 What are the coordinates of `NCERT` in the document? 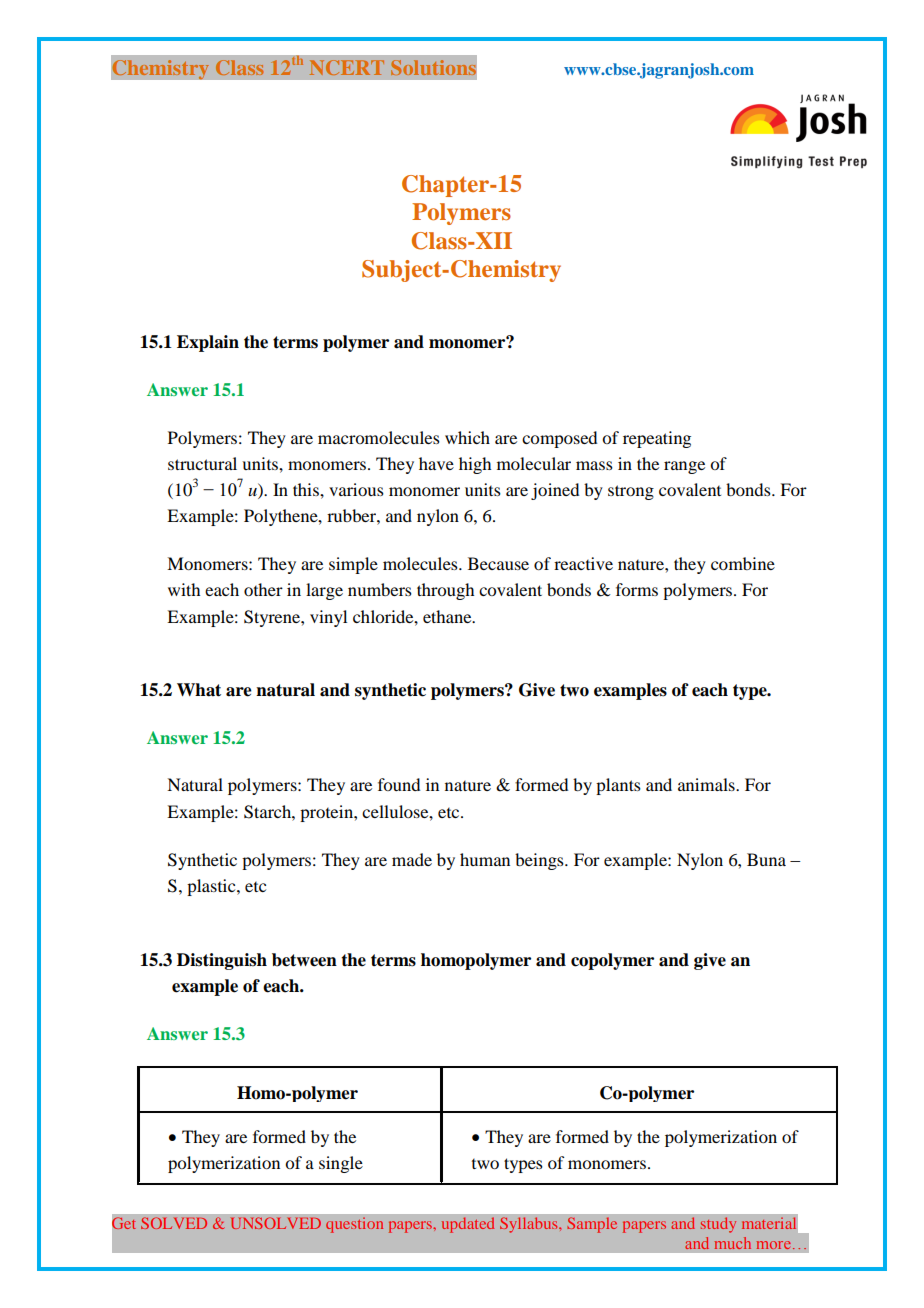 It's located at (347, 67).
